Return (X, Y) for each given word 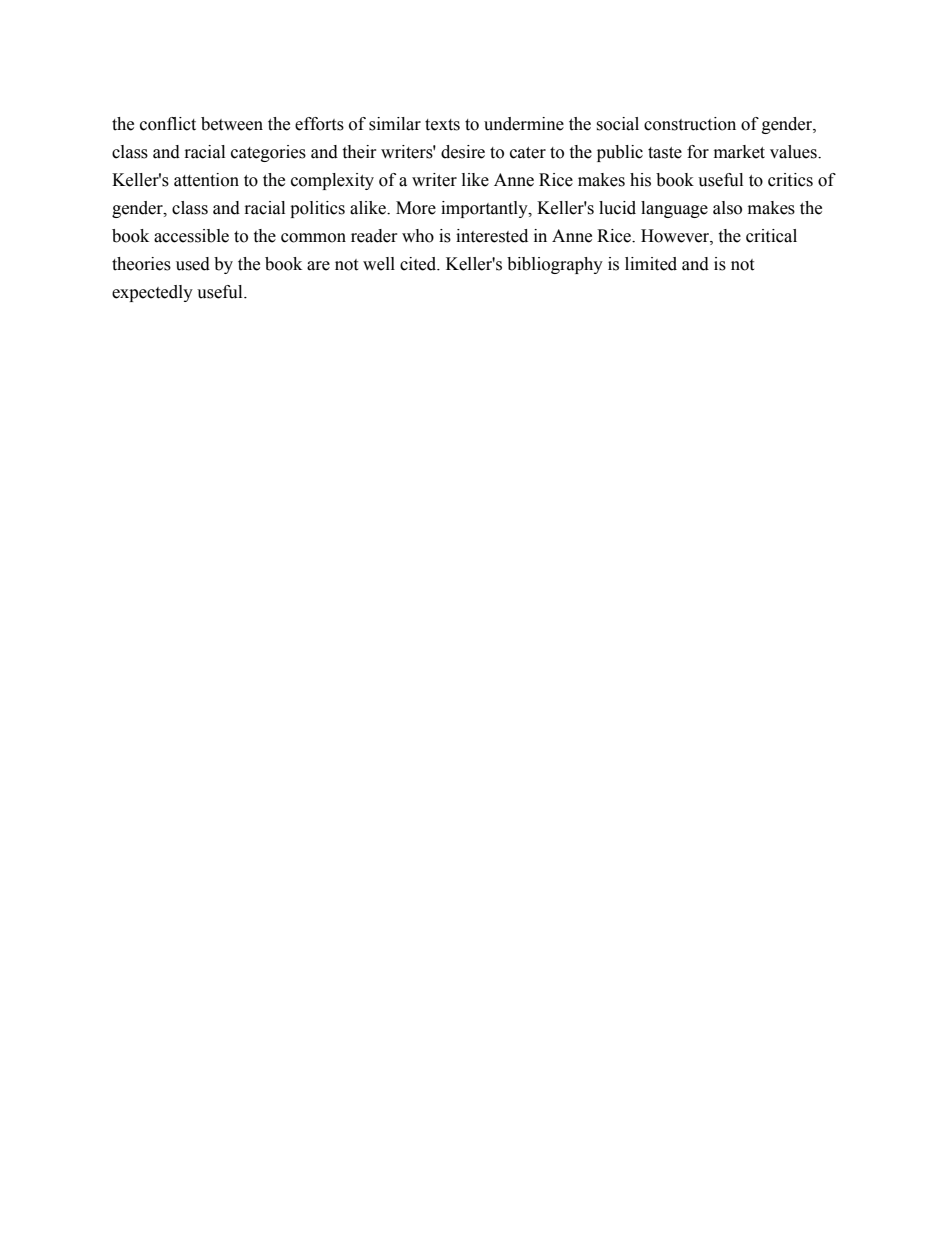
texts (442, 125)
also (727, 208)
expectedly (152, 293)
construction (690, 124)
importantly (485, 209)
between (232, 124)
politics (317, 209)
